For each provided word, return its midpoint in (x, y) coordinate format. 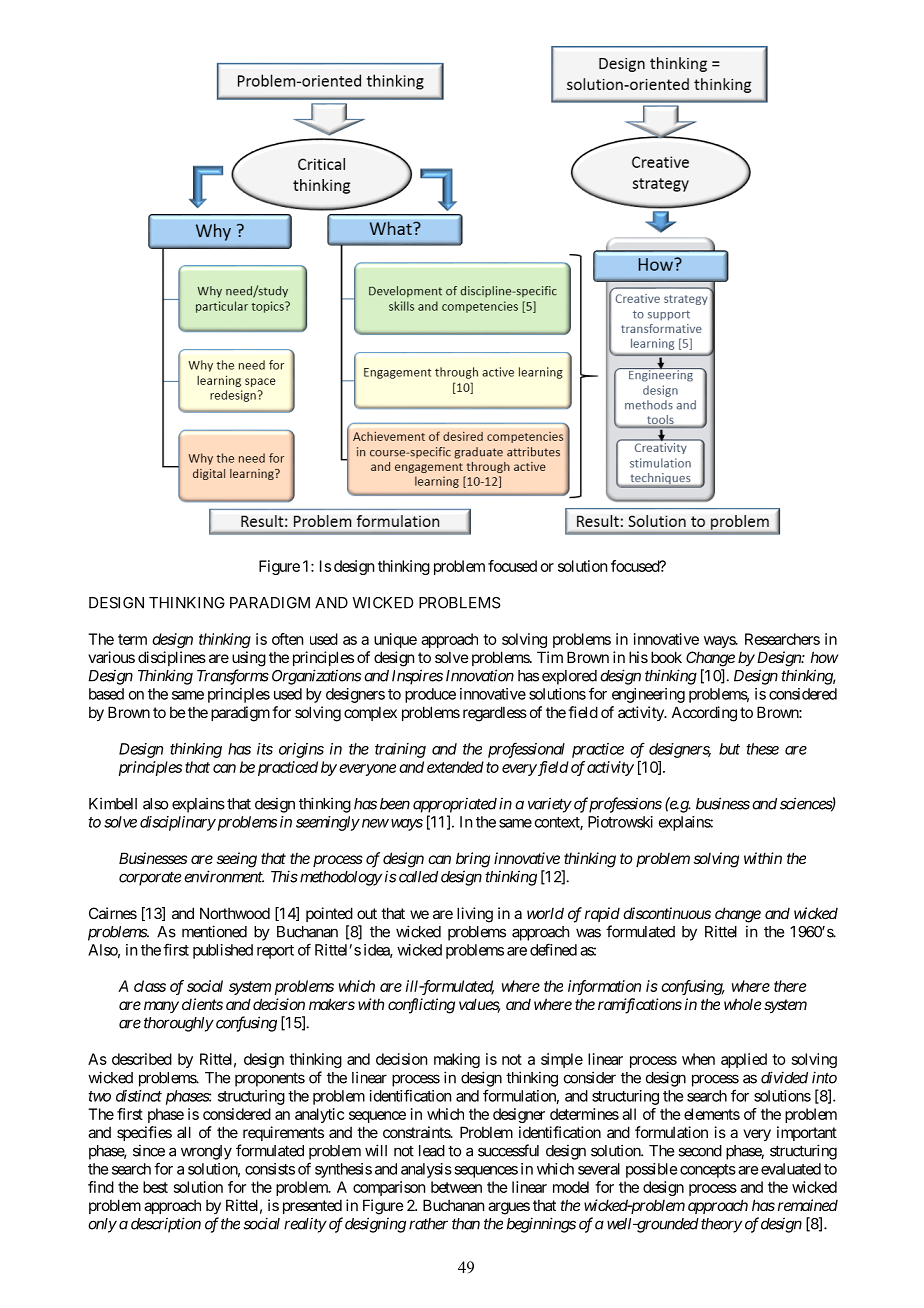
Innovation (480, 675)
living (475, 915)
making (457, 1060)
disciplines (172, 658)
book (666, 657)
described (142, 1059)
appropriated (455, 805)
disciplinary (178, 823)
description (166, 1225)
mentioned (214, 931)
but (729, 749)
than (466, 1224)
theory (721, 1225)
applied (744, 1060)
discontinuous (667, 913)
